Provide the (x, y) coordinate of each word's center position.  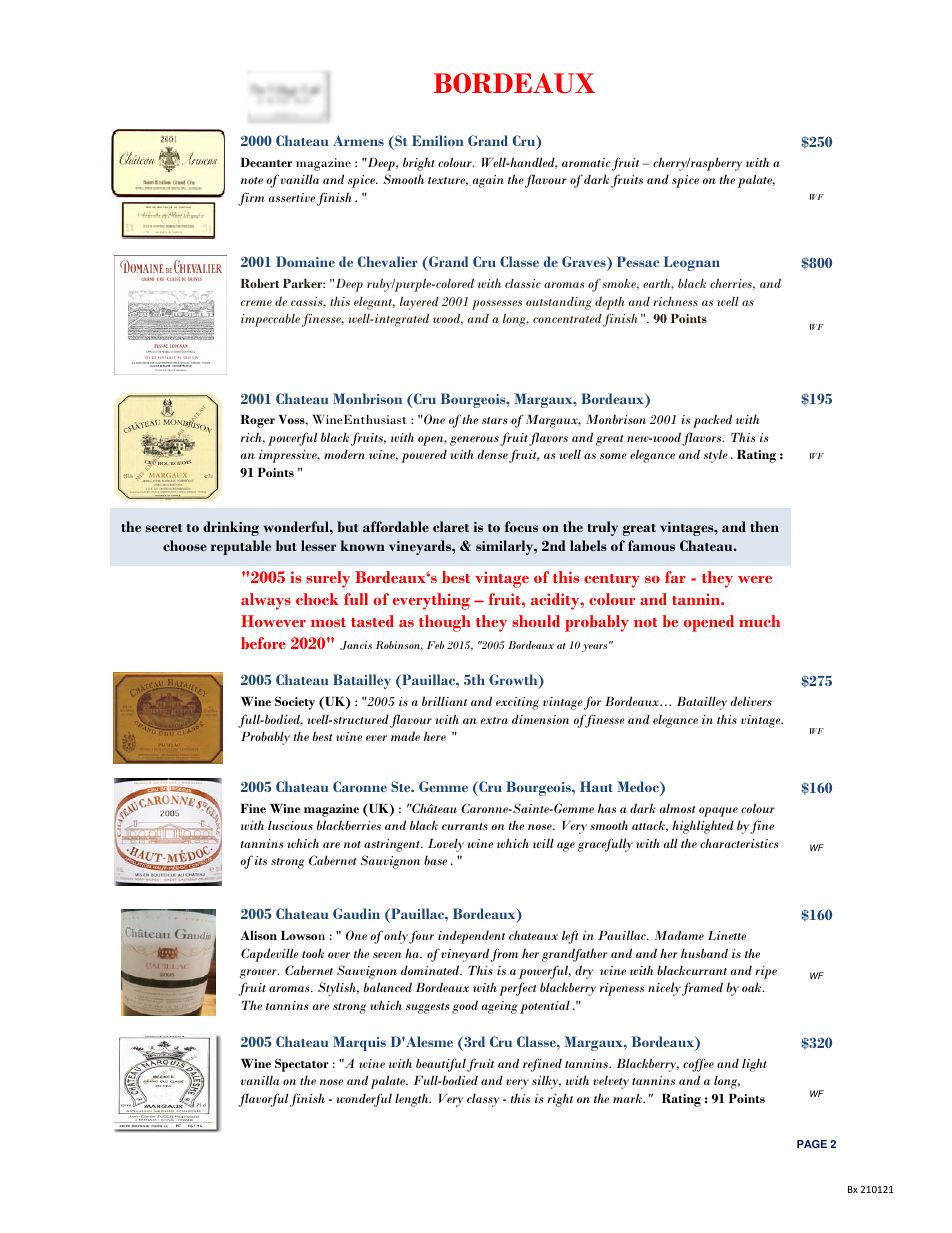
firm (251, 199)
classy (483, 1100)
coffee (698, 1065)
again (488, 181)
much (759, 621)
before (263, 643)
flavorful (263, 1100)
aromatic (586, 162)
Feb (435, 645)
